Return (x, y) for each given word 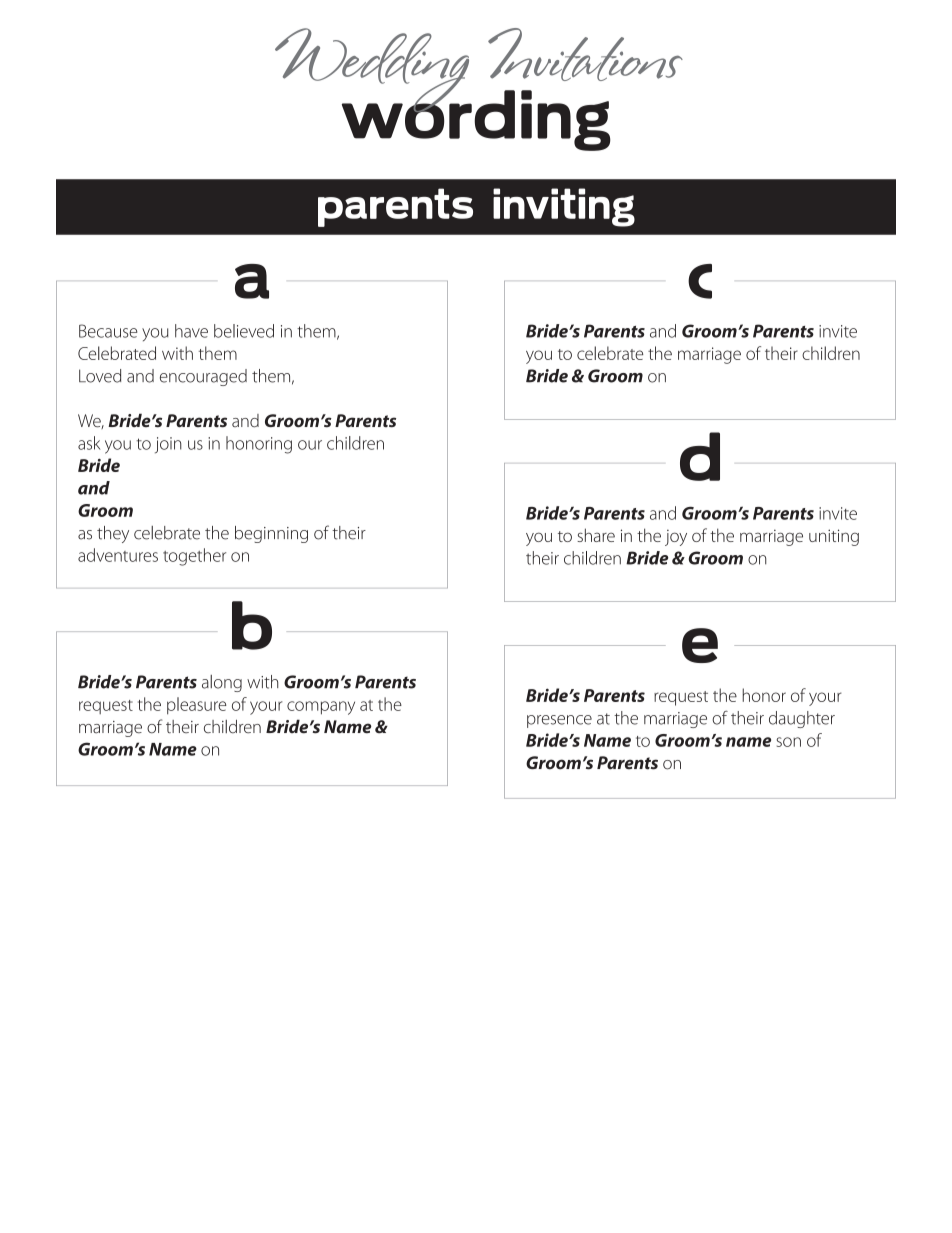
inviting (564, 207)
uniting (834, 537)
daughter (802, 719)
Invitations (585, 54)
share (596, 535)
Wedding (373, 71)
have (191, 331)
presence (559, 721)
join (168, 445)
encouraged (203, 377)
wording (476, 119)
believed (244, 331)
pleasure (197, 706)
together (194, 557)
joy (676, 538)
